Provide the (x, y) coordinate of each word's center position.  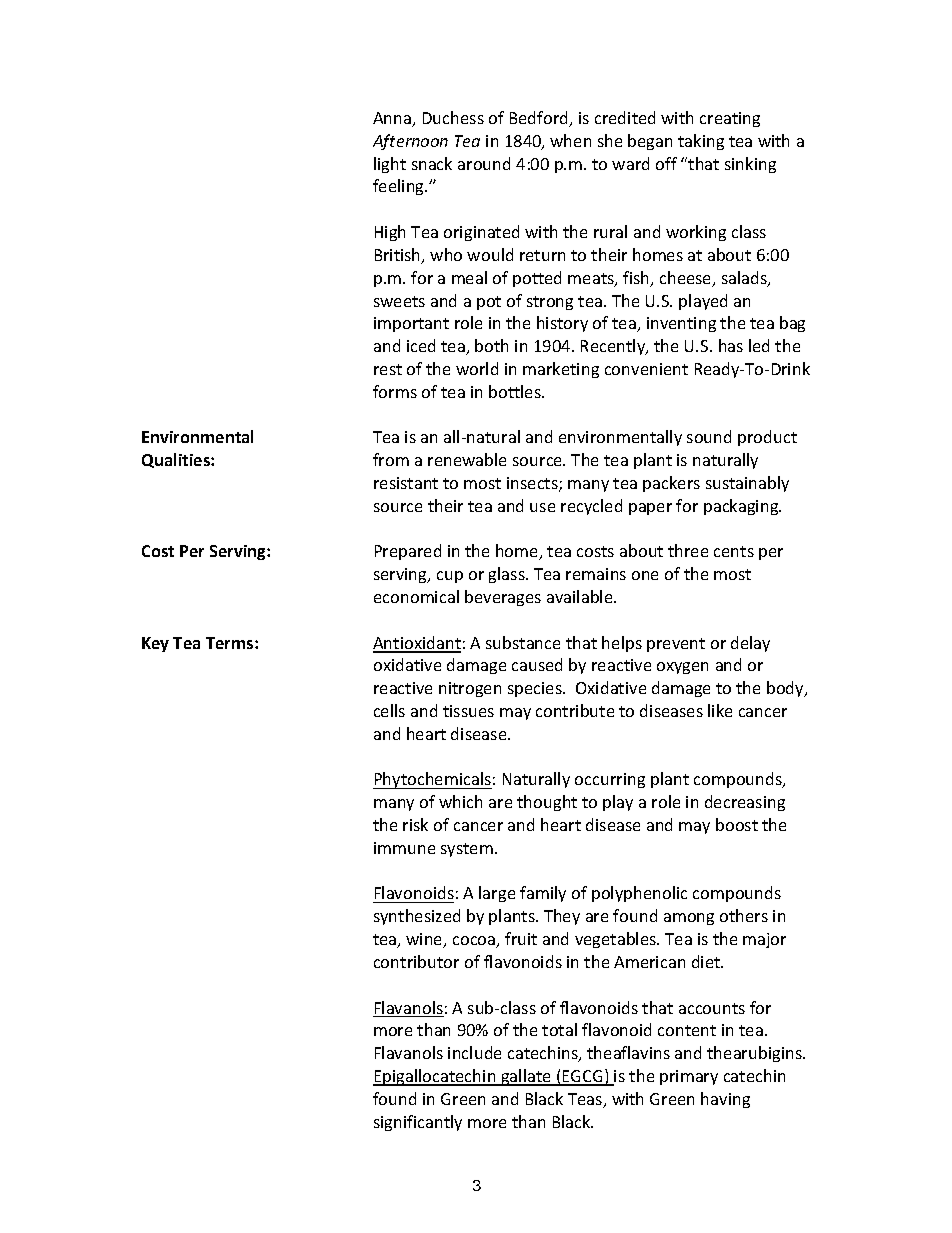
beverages (503, 598)
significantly (418, 1123)
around (484, 163)
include (474, 1052)
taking (701, 142)
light (390, 165)
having (725, 1100)
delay (750, 644)
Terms (231, 643)
